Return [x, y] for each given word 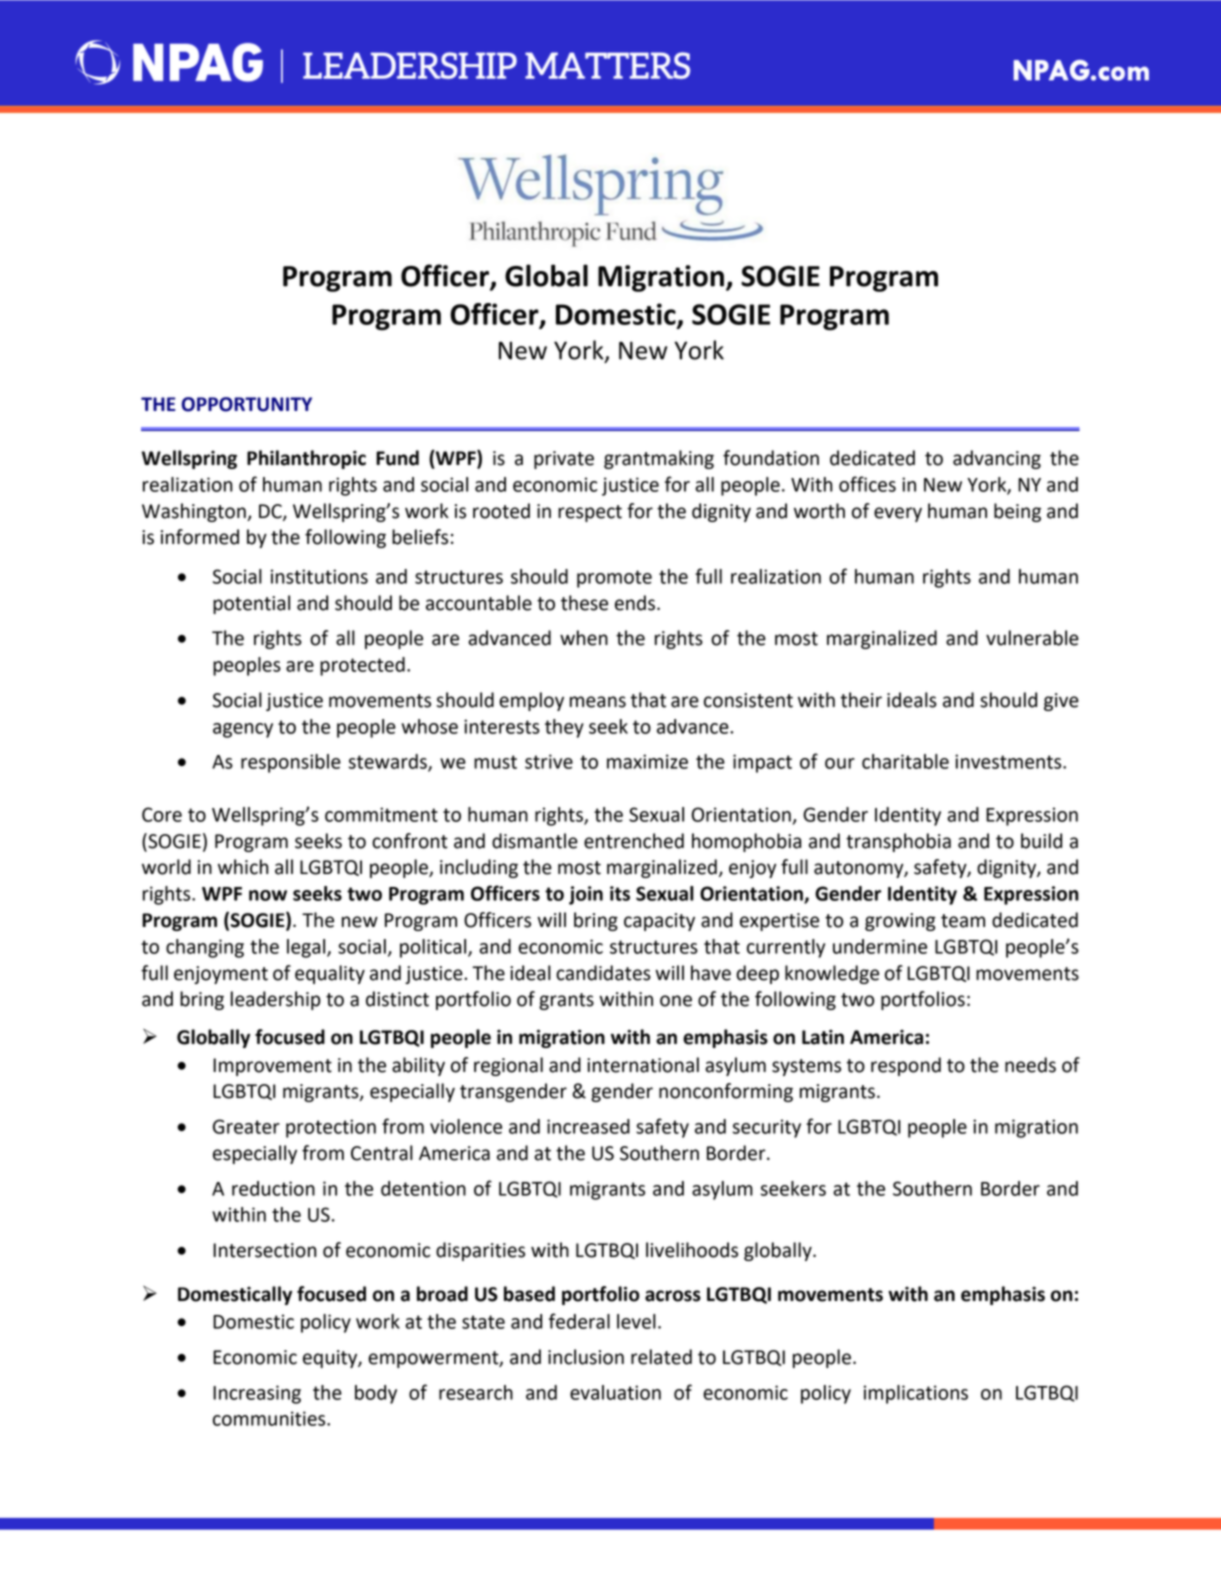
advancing [997, 459]
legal [307, 948]
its [620, 893]
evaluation [615, 1392]
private [564, 460]
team [963, 921]
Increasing [257, 1394]
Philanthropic [306, 459]
